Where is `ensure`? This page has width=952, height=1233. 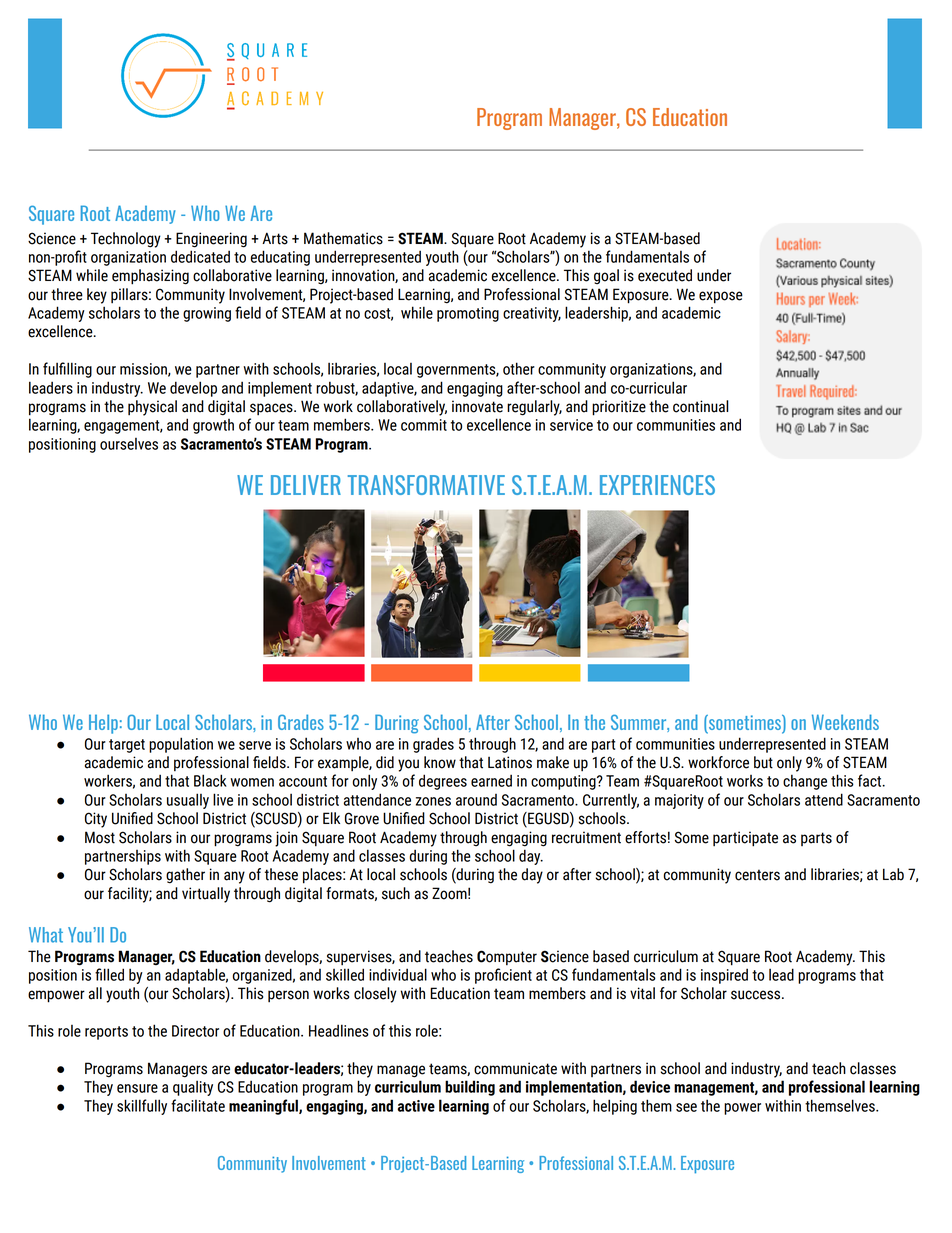
ensure is located at coordinates (137, 1088).
